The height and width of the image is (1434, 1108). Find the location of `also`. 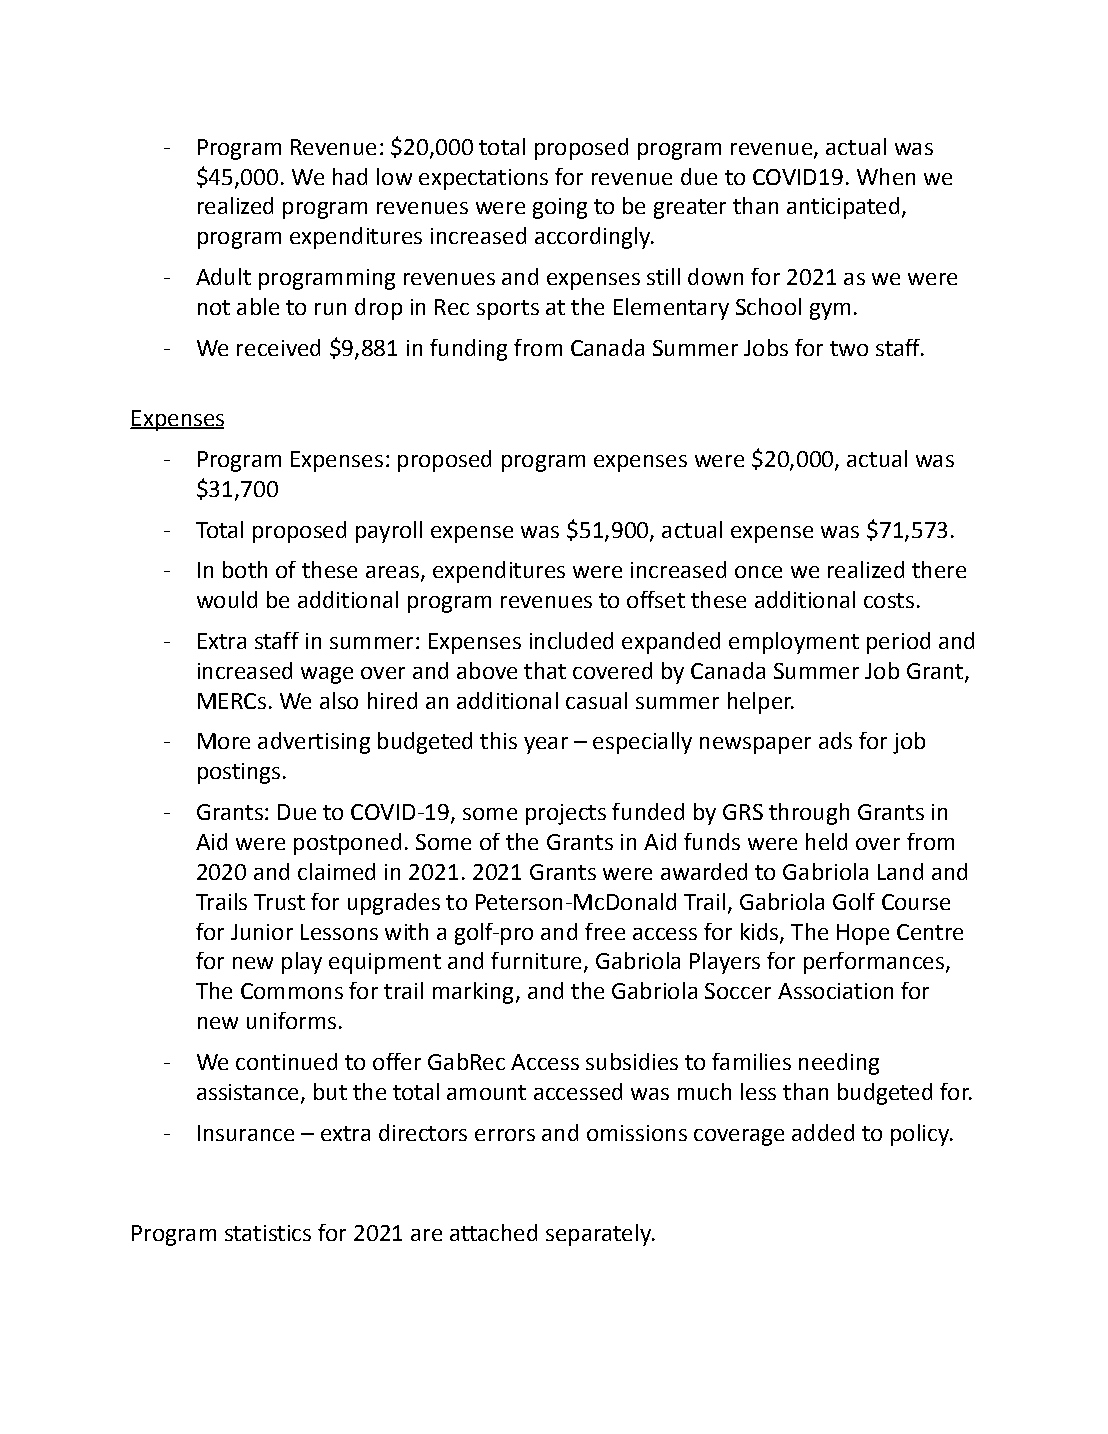

also is located at coordinates (339, 700).
